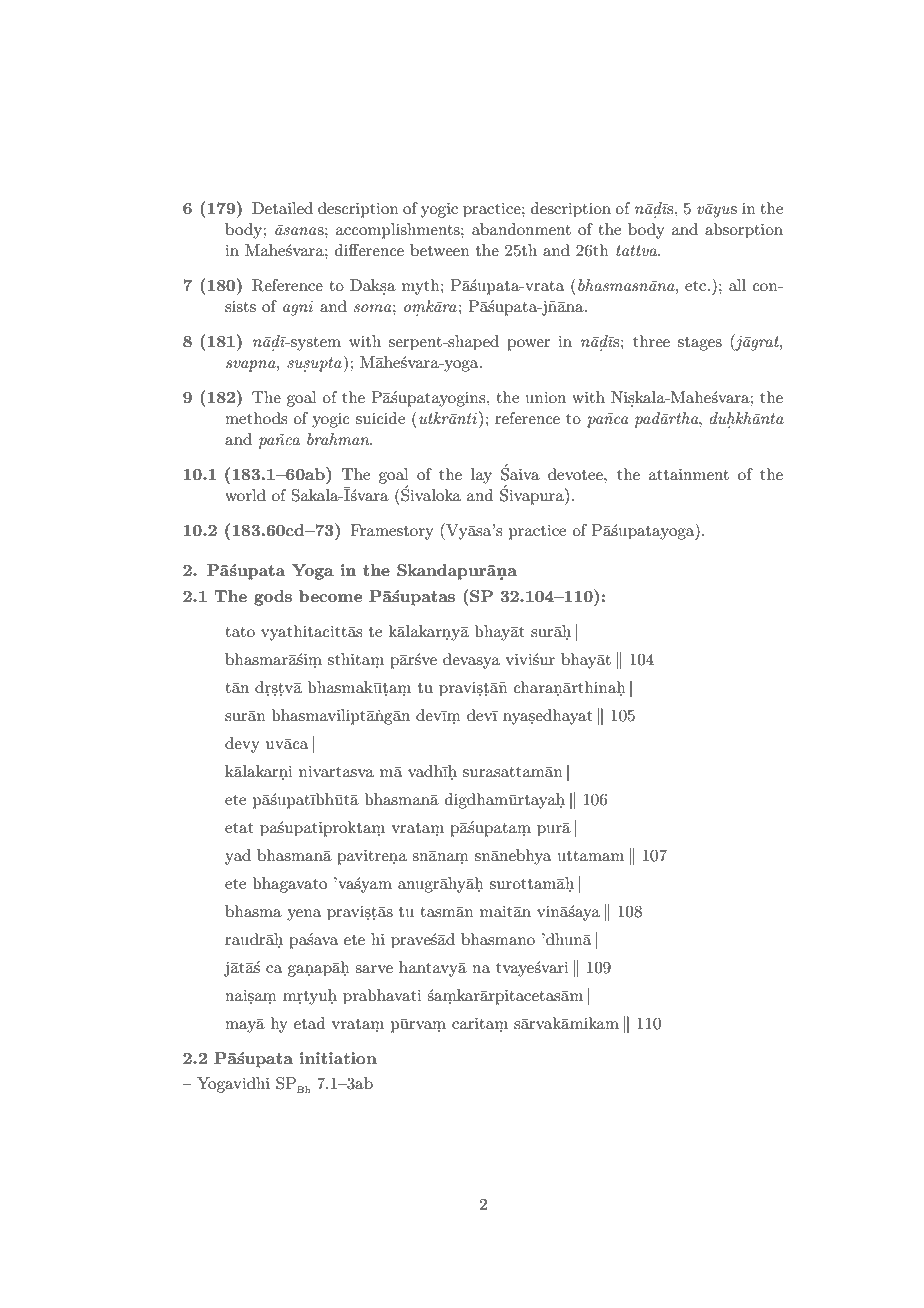  What do you see at coordinates (638, 250) in the screenshot?
I see `tattva` at bounding box center [638, 250].
